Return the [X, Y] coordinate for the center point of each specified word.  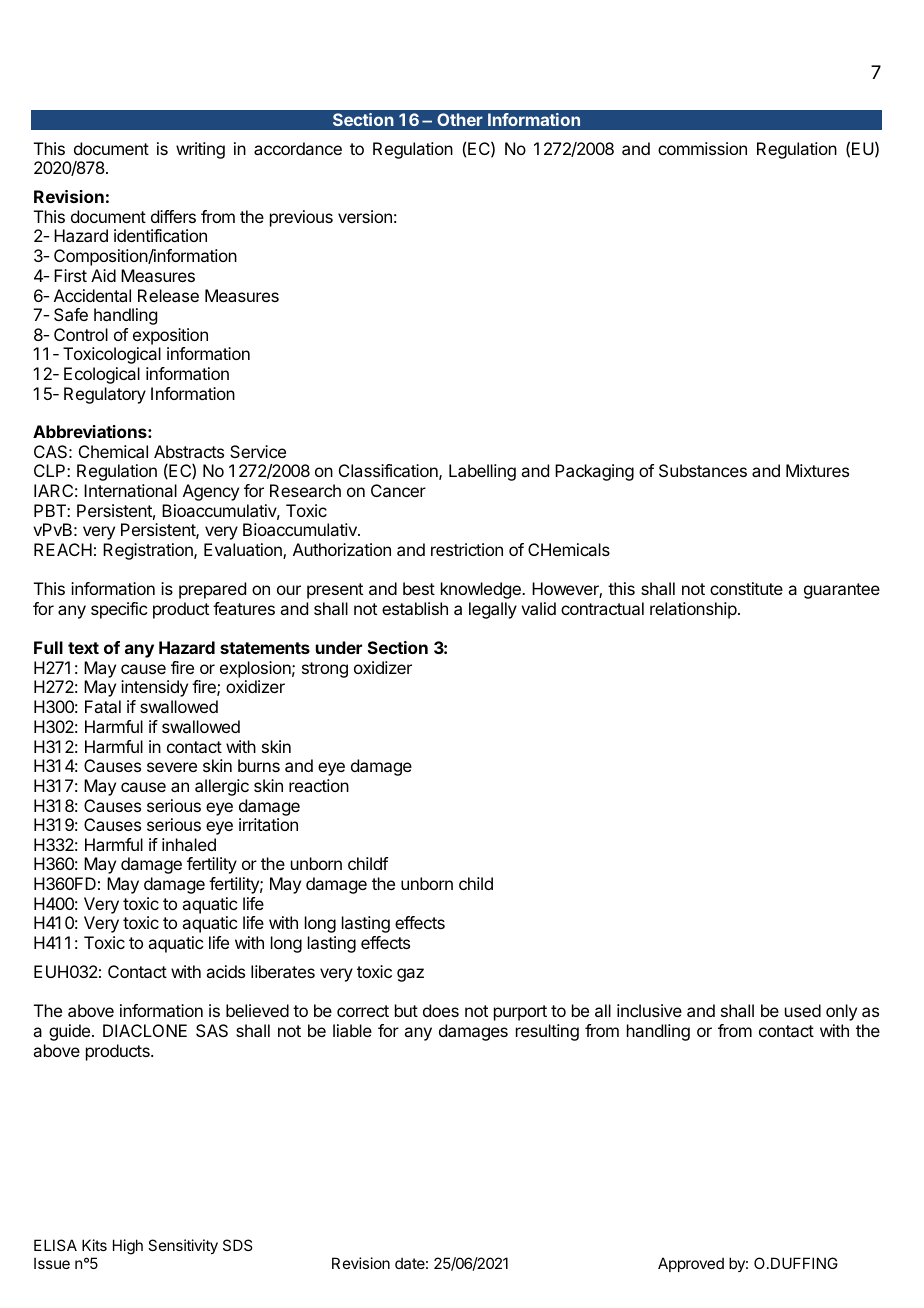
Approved [691, 1264]
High [128, 1247]
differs [173, 216]
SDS [237, 1245]
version [365, 216]
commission [702, 148]
